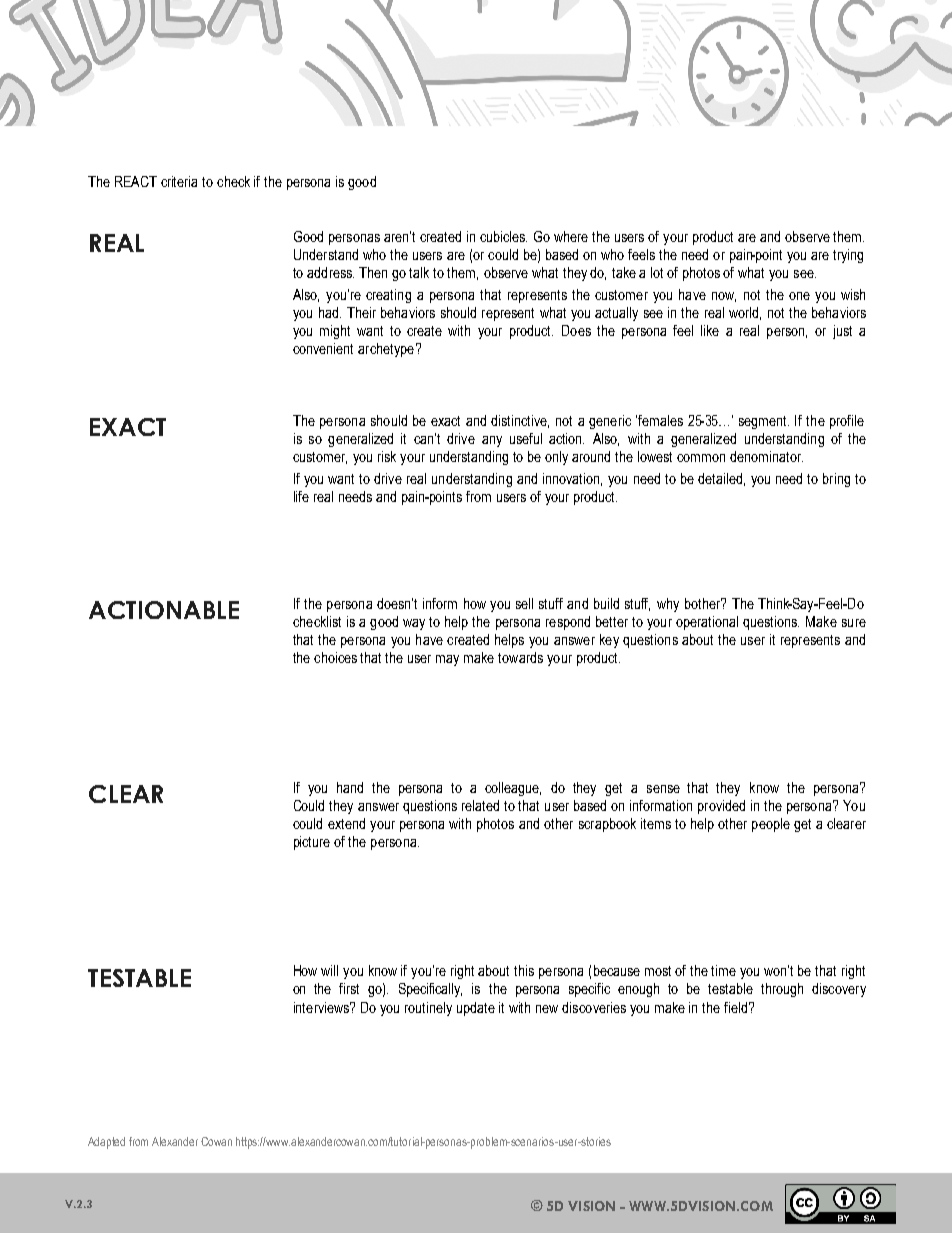 This document has height=1233, width=952. Describe the element at coordinates (476, 1009) in the document. I see `update` at that location.
